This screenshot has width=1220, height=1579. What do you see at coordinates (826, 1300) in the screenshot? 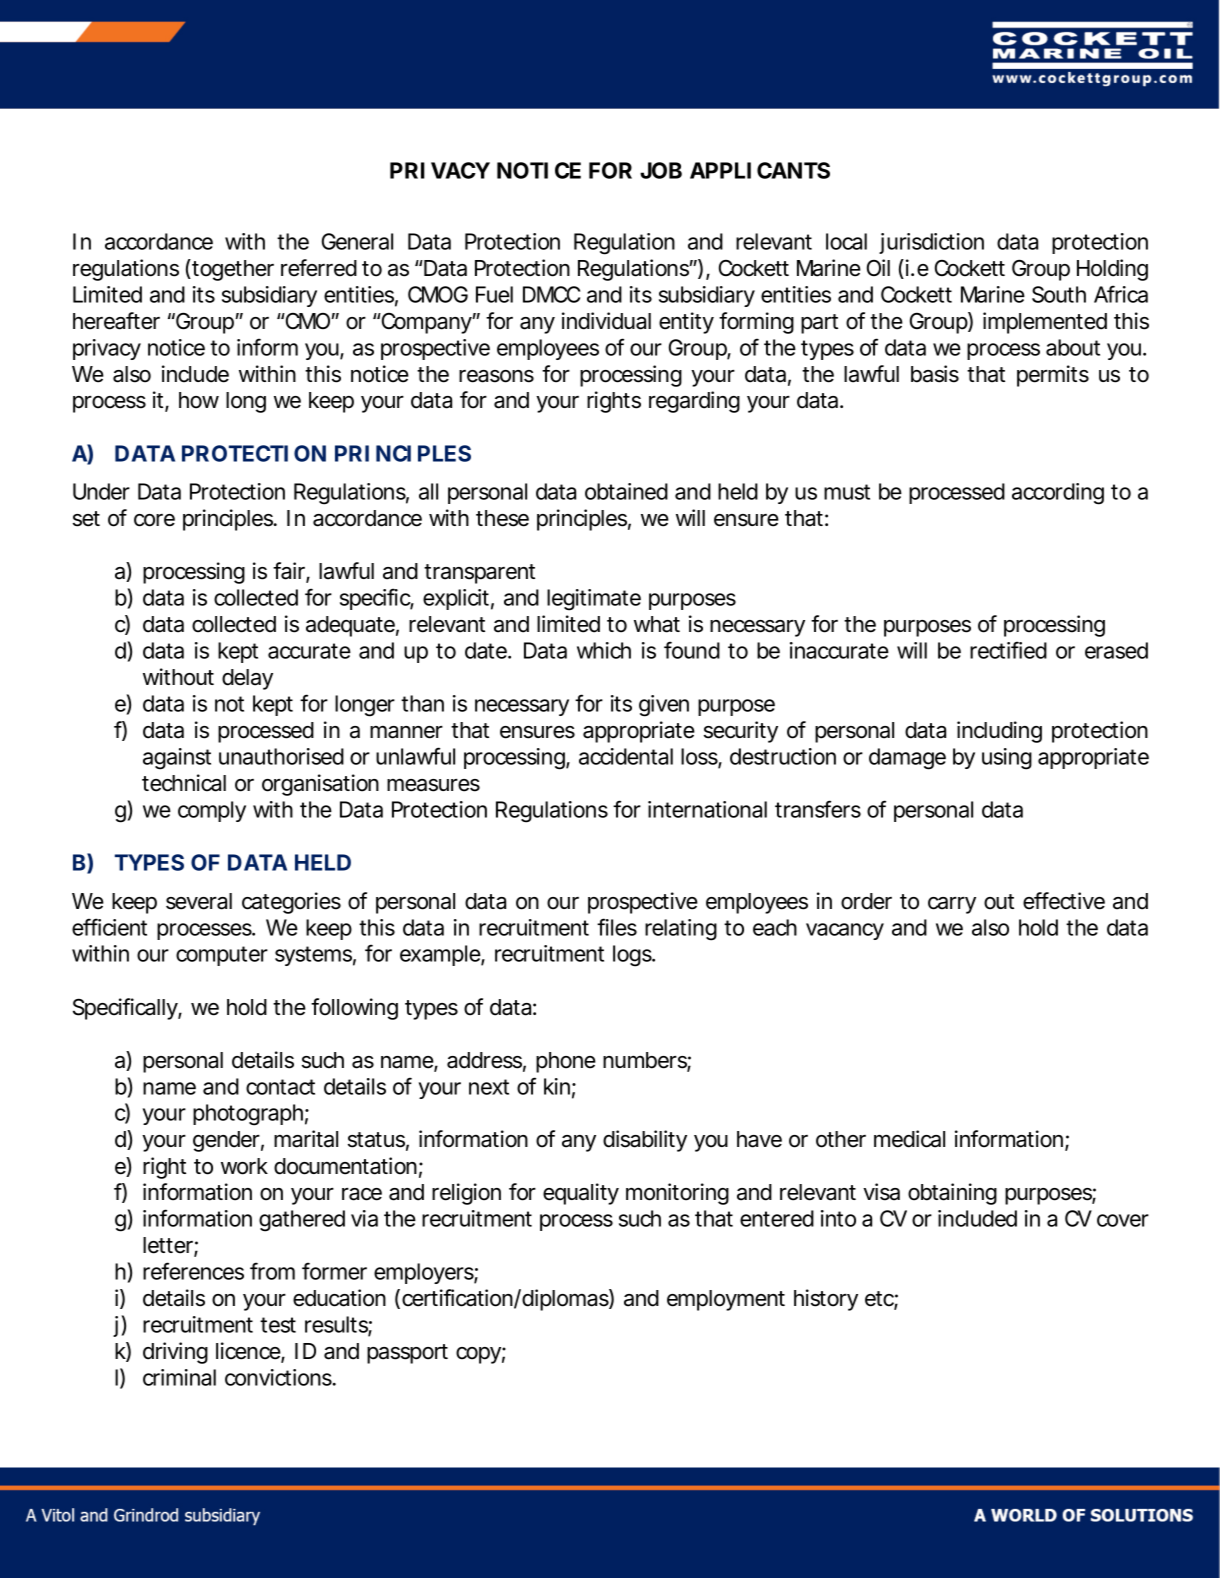
I see `history` at bounding box center [826, 1300].
